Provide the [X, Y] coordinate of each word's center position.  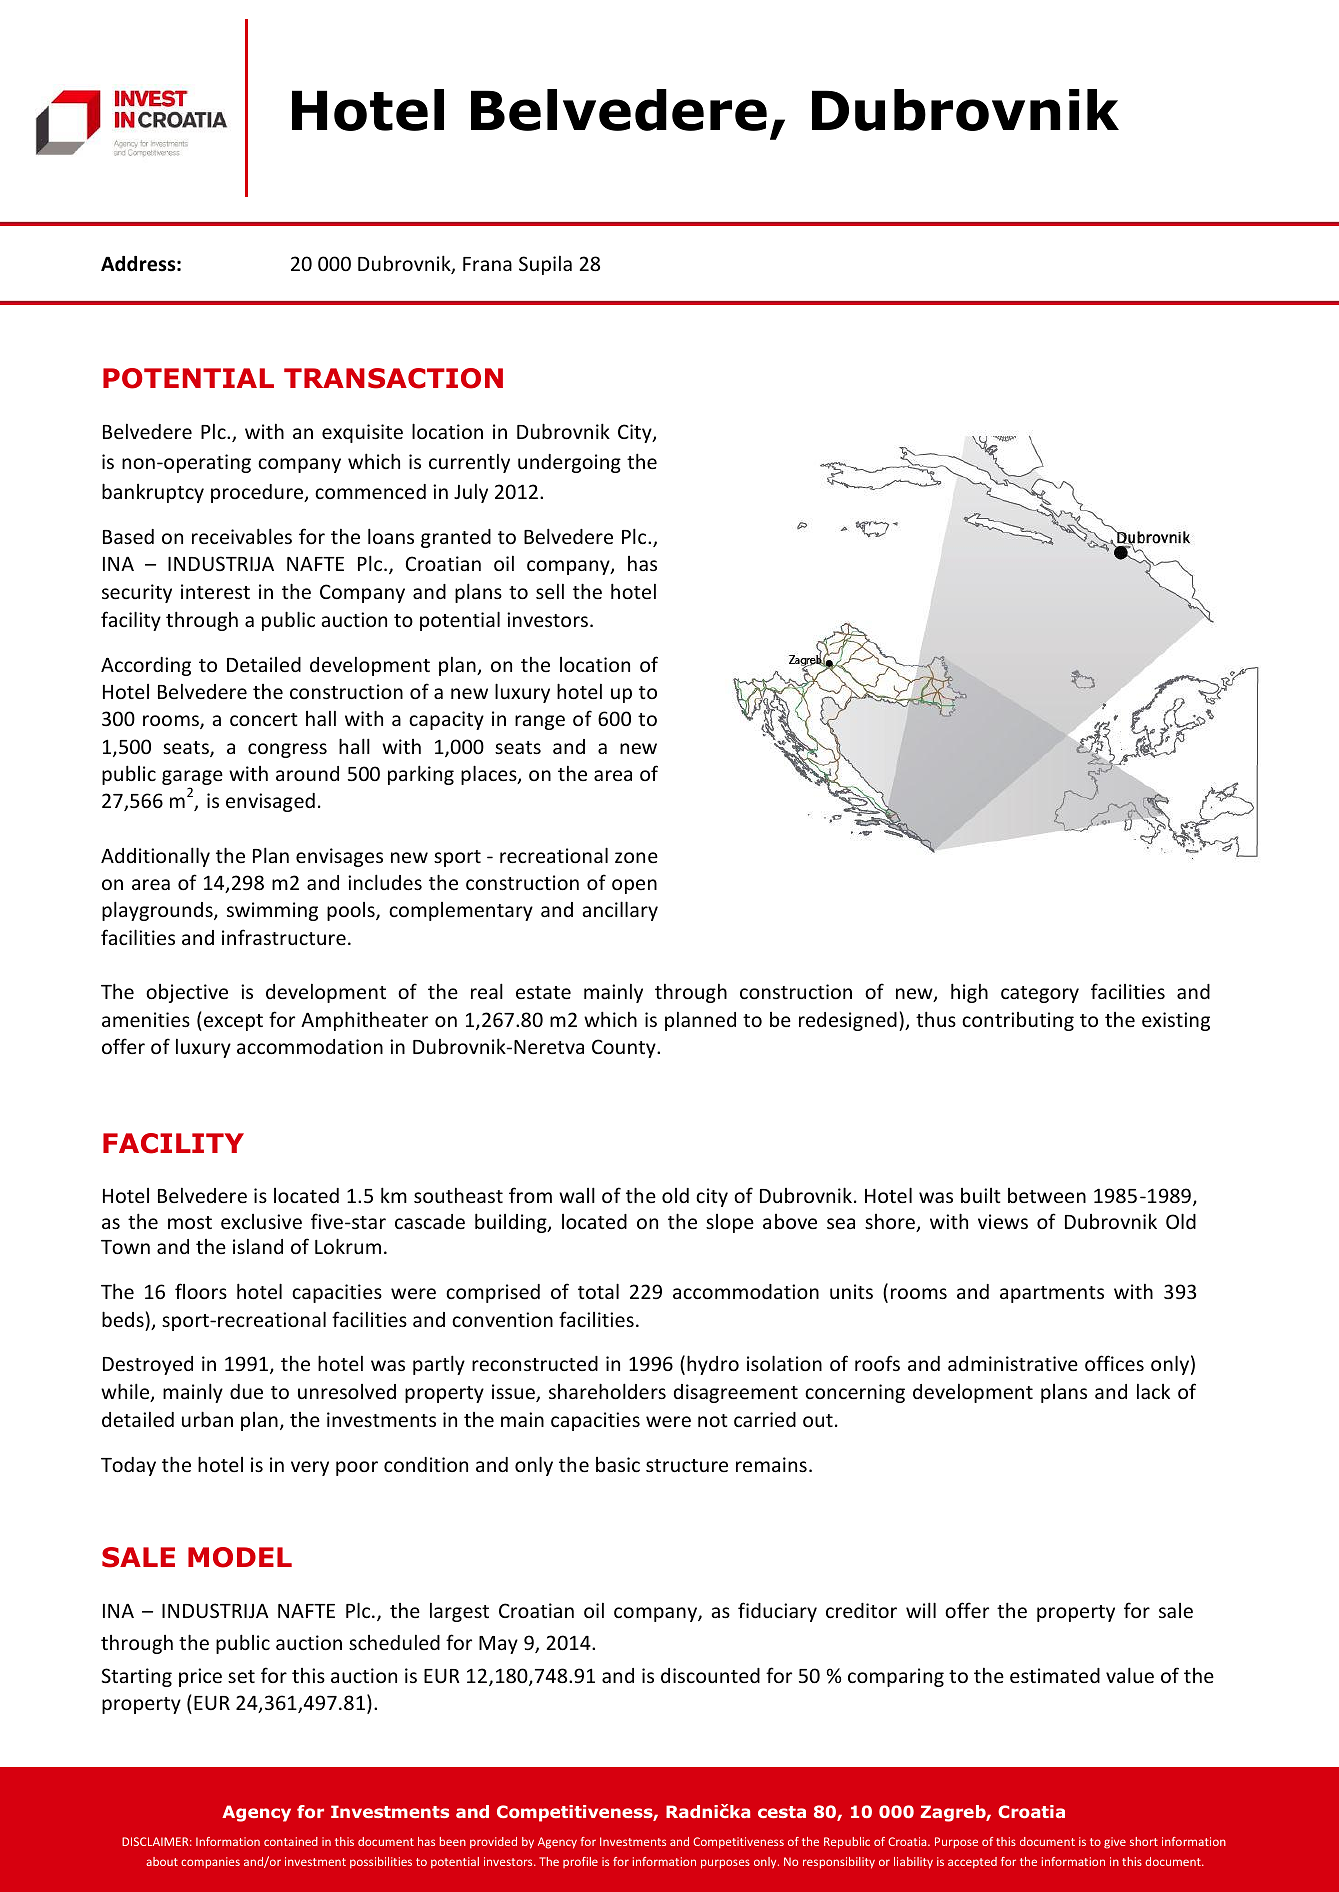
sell [550, 591]
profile [580, 1862]
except [233, 1022]
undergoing [569, 463]
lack [1153, 1391]
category [1040, 994]
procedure [258, 493]
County [625, 1048]
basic [618, 1464]
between [1047, 1195]
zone [636, 857]
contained [291, 1841]
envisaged [270, 802]
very [310, 1468]
